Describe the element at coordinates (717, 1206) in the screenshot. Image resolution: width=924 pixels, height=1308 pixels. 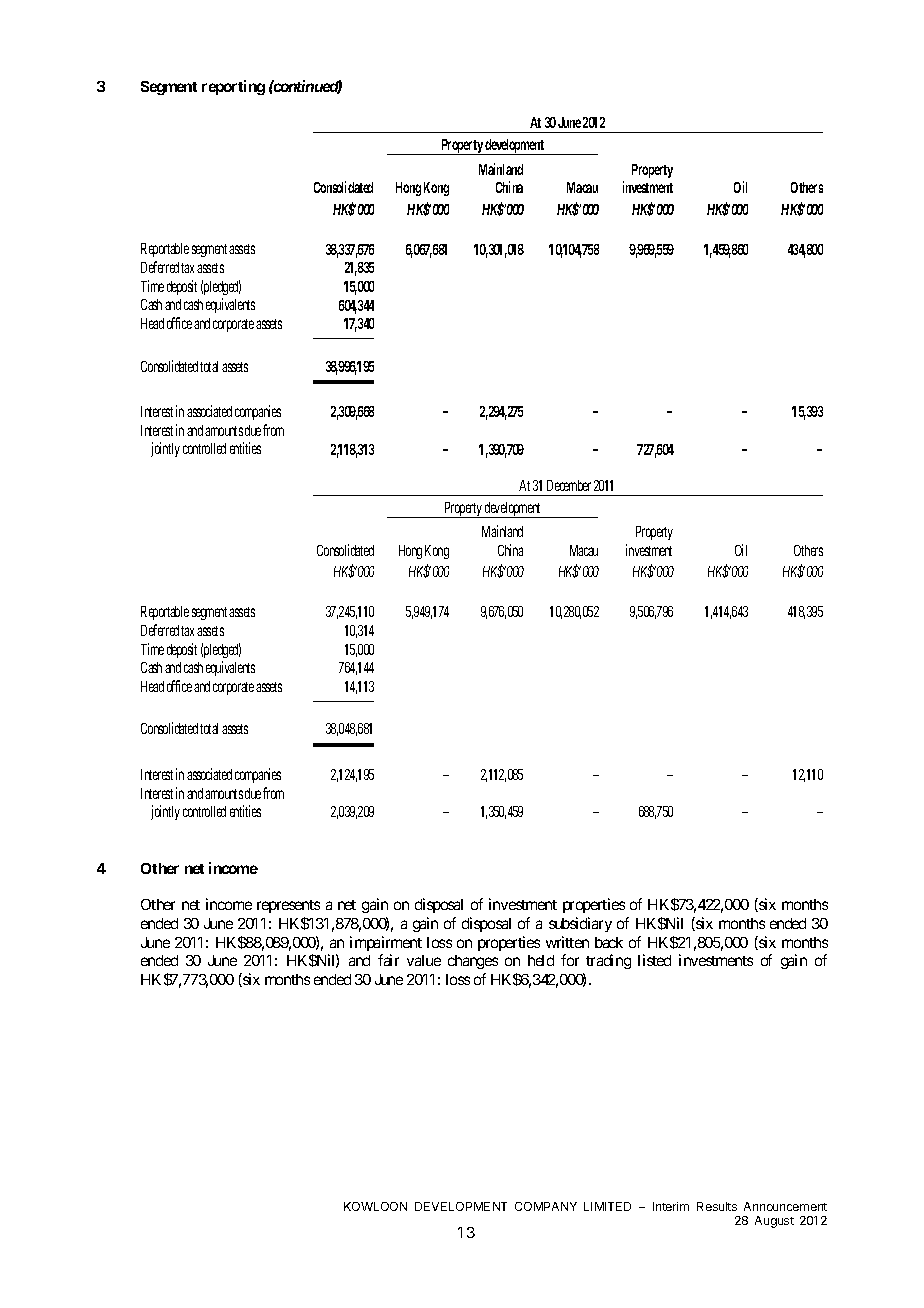
I see `Results` at that location.
